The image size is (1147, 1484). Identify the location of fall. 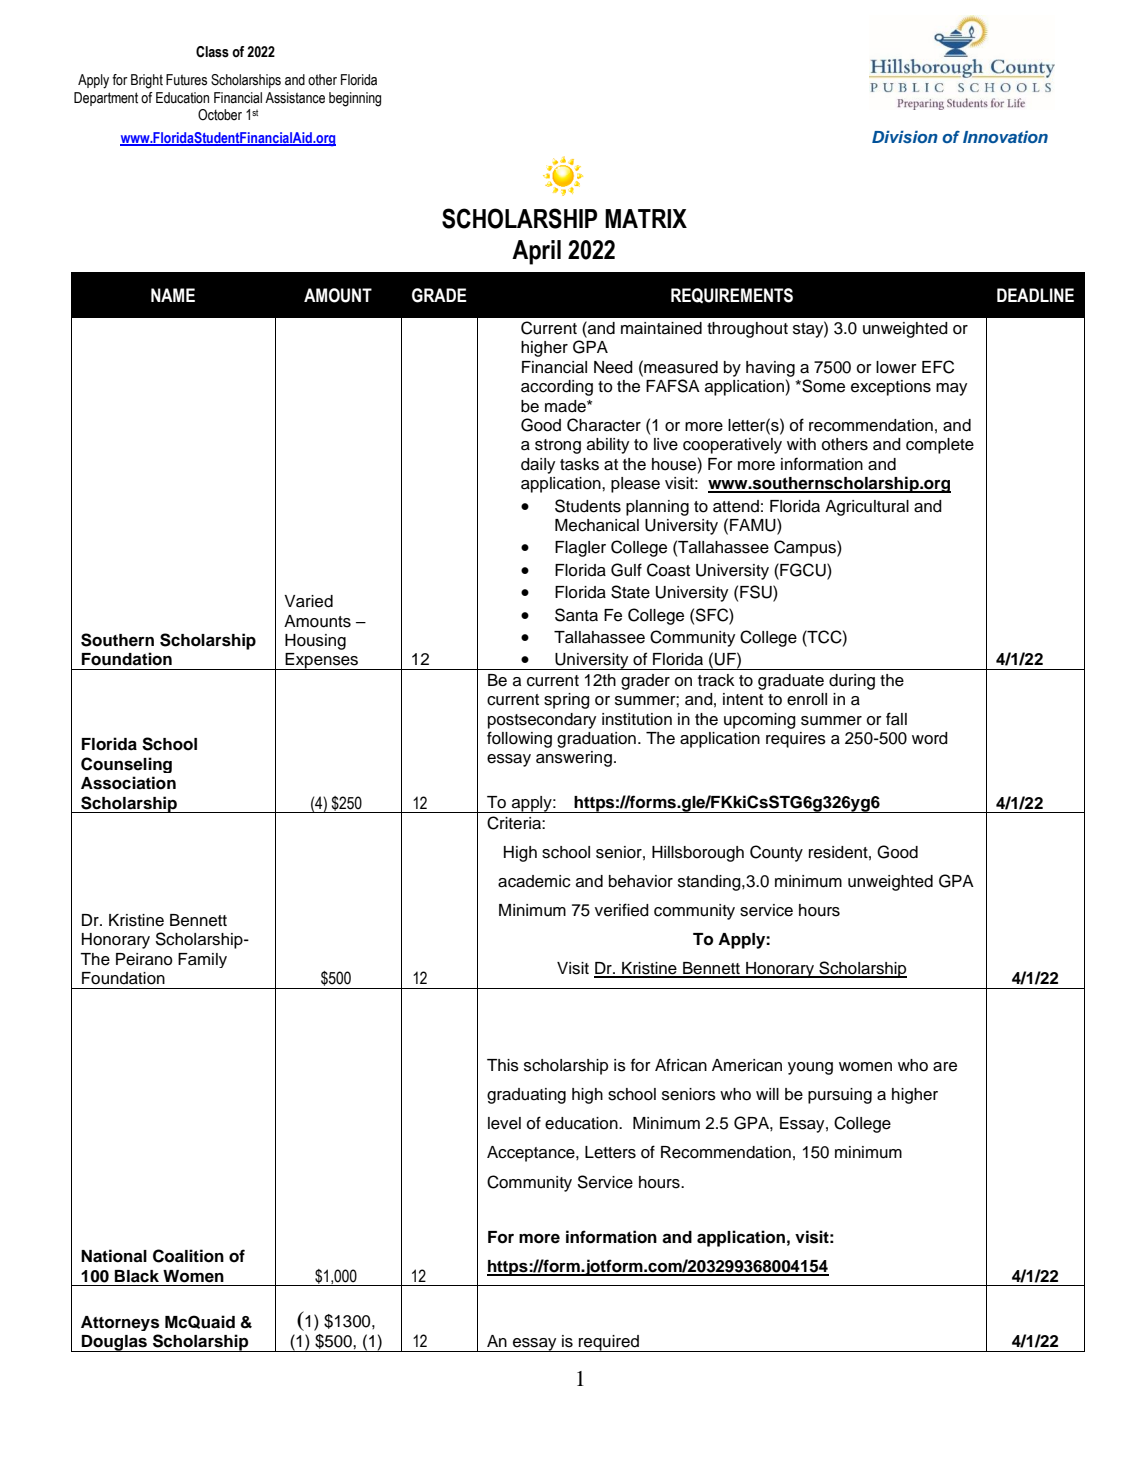
(896, 719).
